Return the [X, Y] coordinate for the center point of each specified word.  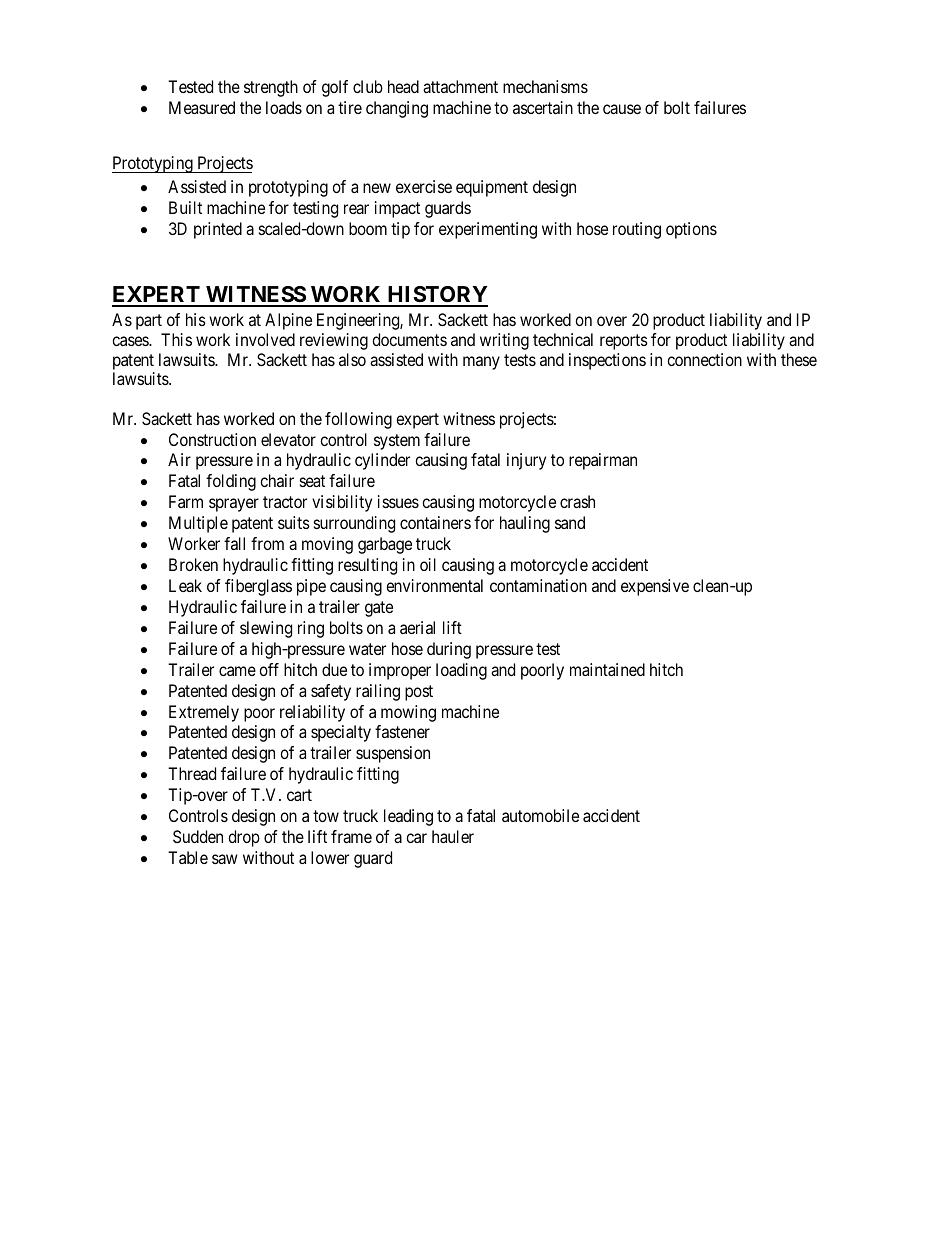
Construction [212, 439]
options [691, 230]
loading [461, 671]
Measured [202, 107]
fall [234, 543]
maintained [607, 669]
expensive [655, 587]
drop [244, 838]
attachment [460, 86]
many [481, 363]
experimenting [488, 230]
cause [622, 109]
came [237, 671]
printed [218, 230]
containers [435, 522]
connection [704, 359]
